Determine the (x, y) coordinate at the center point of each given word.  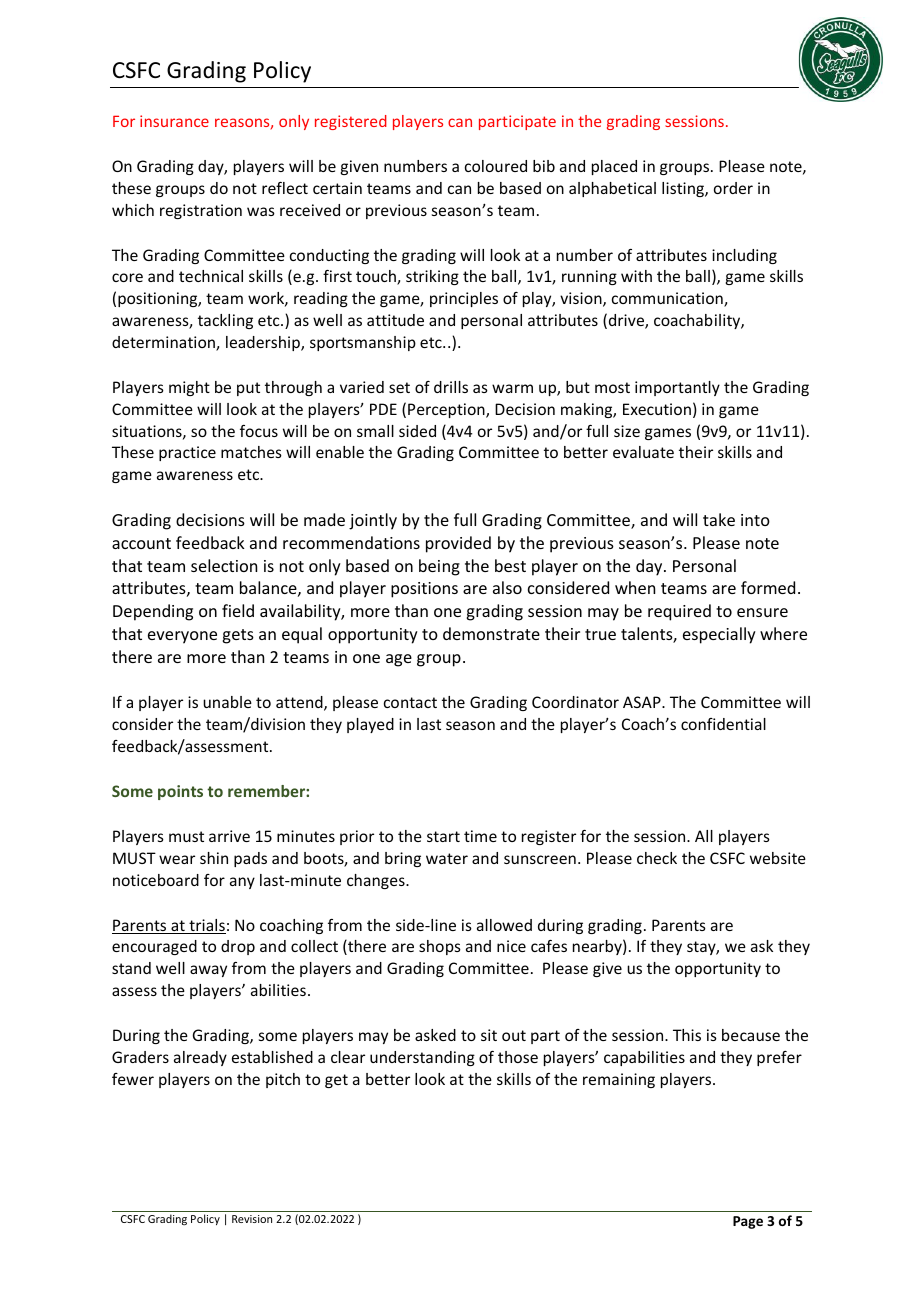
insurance (174, 121)
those (518, 1057)
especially (719, 635)
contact (410, 702)
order (733, 188)
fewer (133, 1079)
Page (748, 1222)
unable (227, 702)
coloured (496, 166)
